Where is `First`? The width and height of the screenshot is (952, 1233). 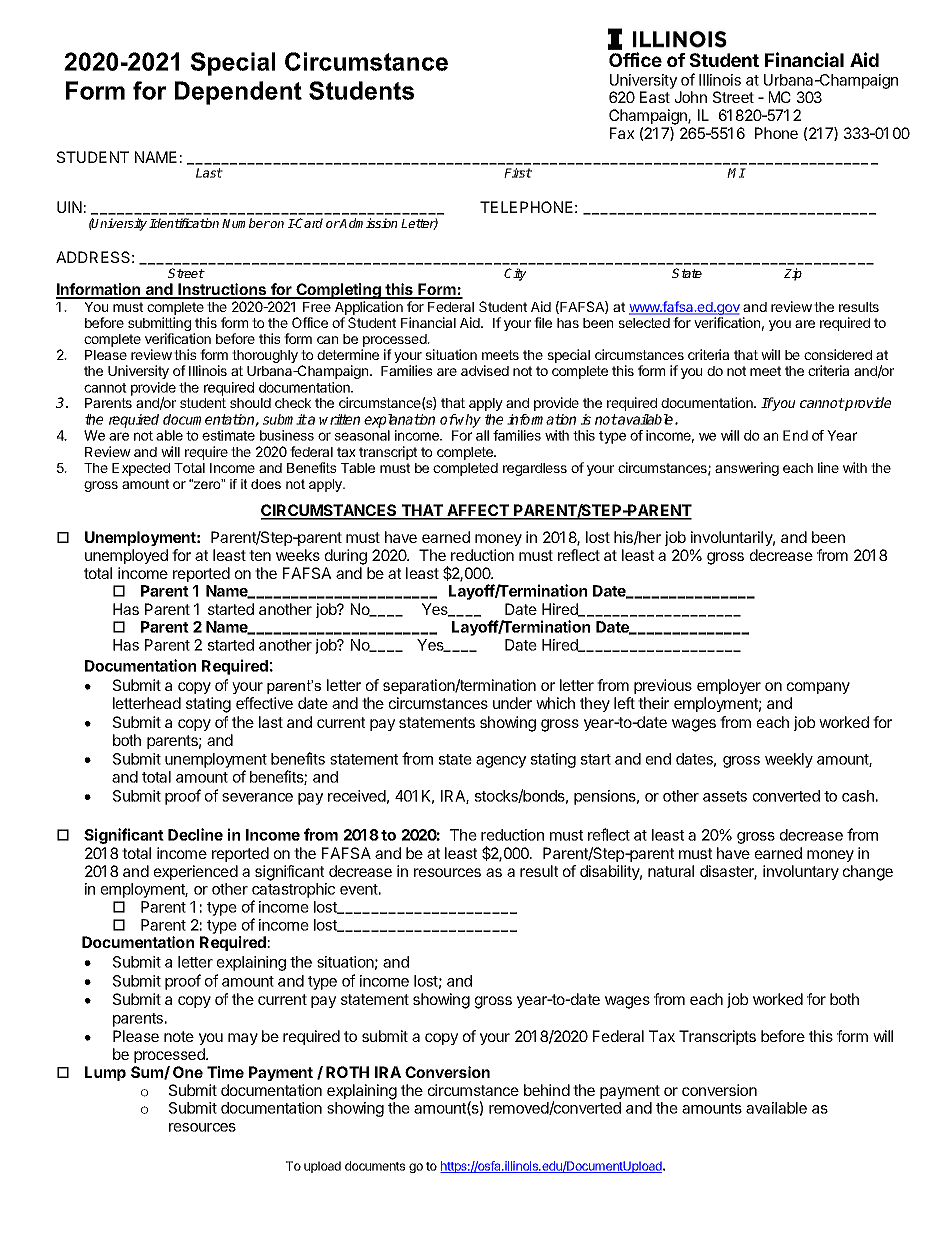 First is located at coordinates (518, 173).
